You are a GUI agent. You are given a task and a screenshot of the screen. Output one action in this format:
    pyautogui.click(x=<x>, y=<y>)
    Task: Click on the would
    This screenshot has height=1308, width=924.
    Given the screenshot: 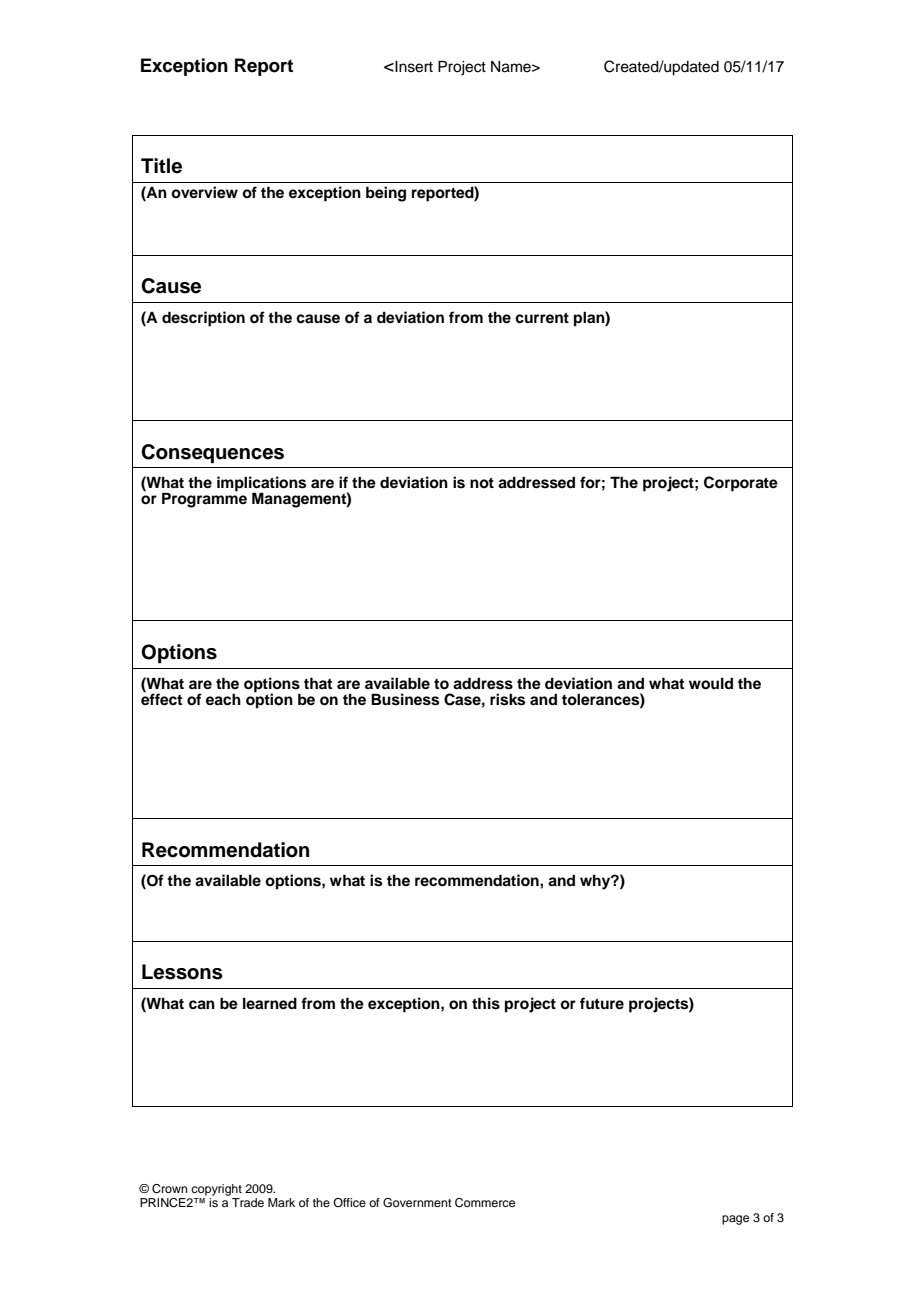 What is the action you would take?
    pyautogui.click(x=711, y=684)
